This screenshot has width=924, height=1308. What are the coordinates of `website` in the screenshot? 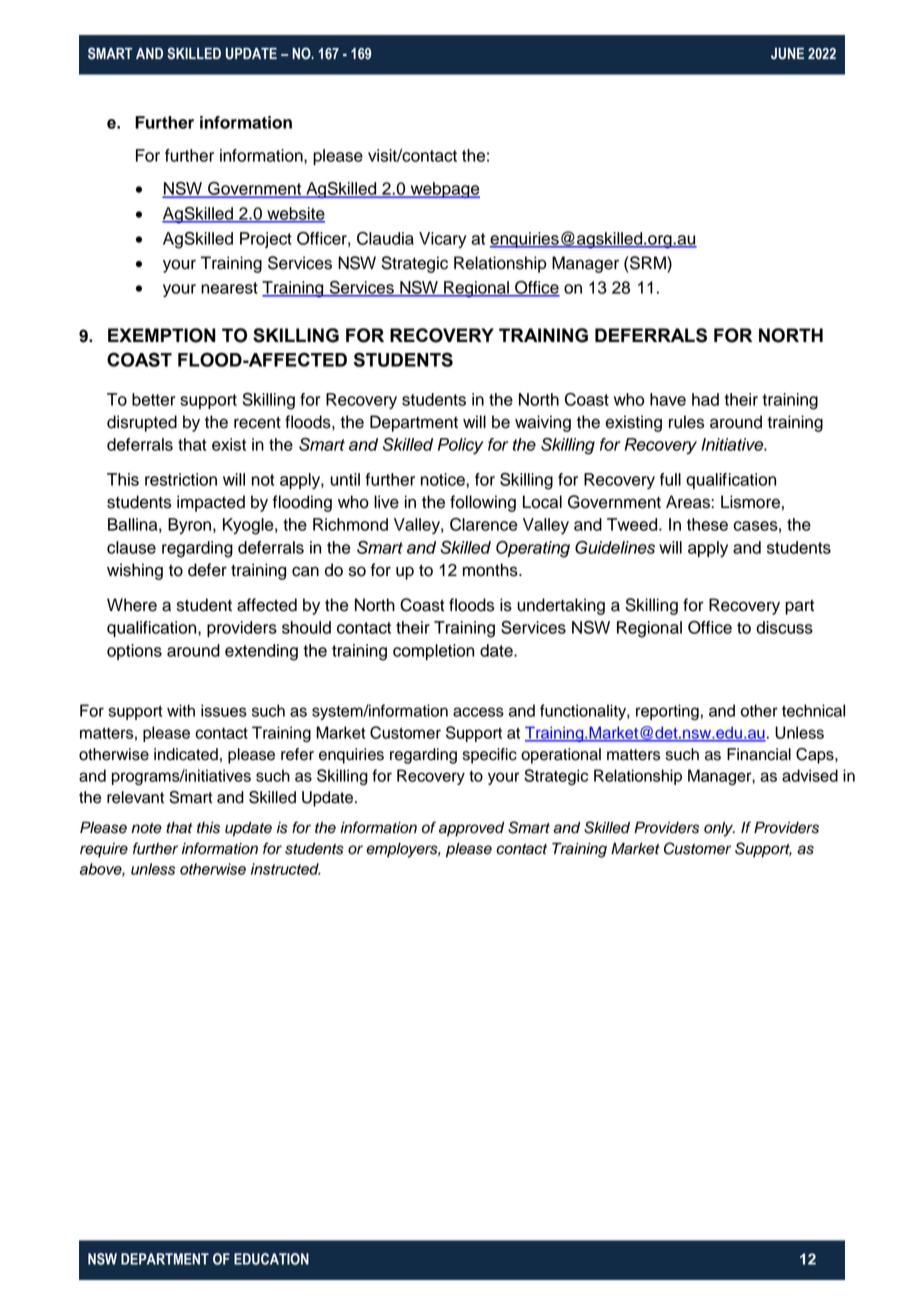 It's located at (295, 214).
